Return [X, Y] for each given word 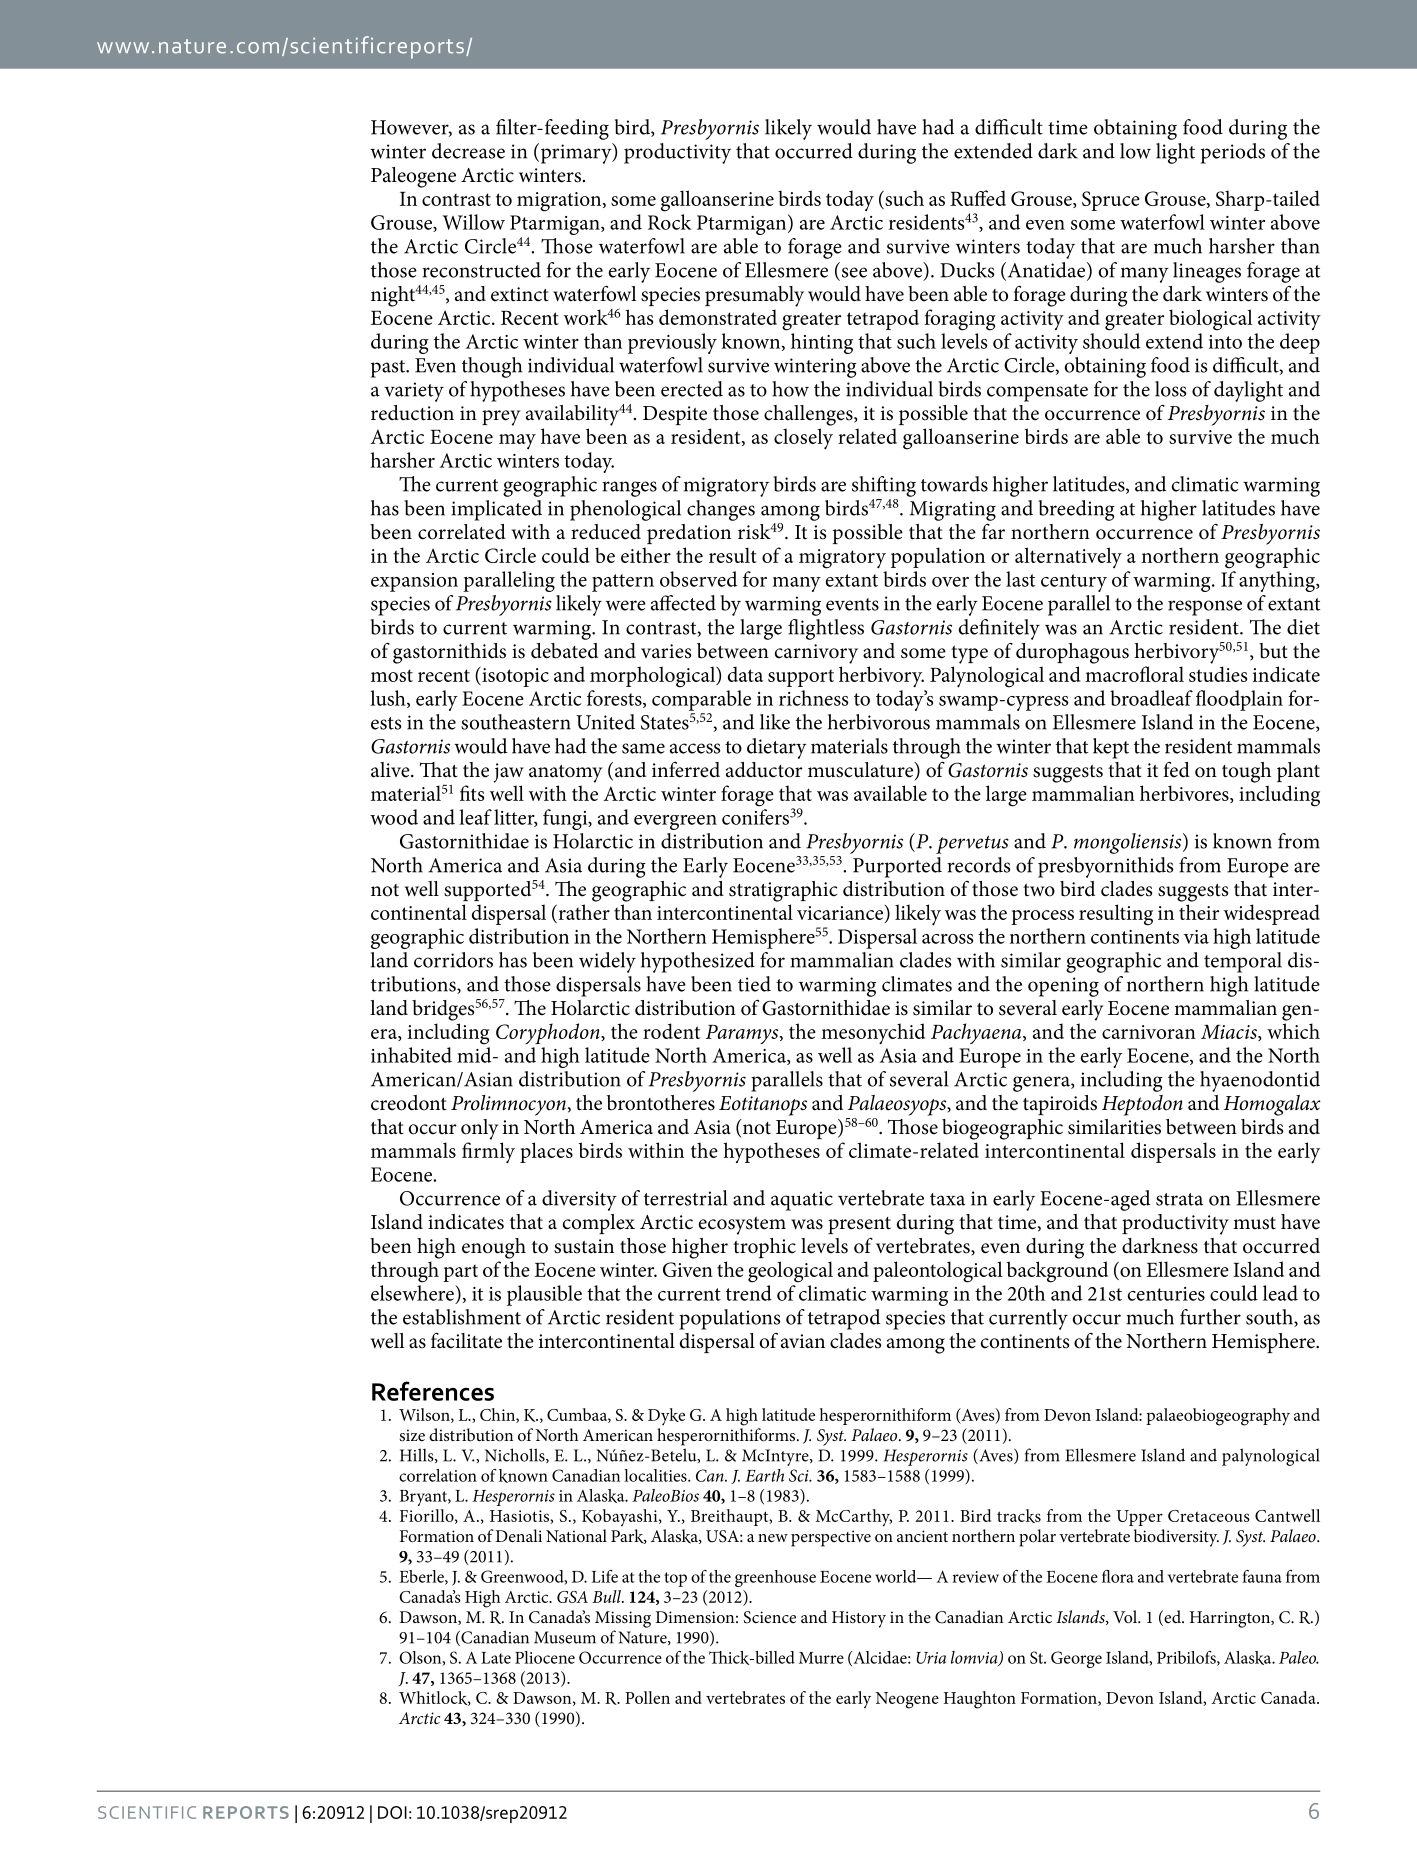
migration [560, 202]
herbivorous [879, 722]
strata [1179, 1199]
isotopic [514, 677]
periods [1233, 153]
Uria [931, 1658]
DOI [392, 1812]
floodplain [1239, 700]
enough [494, 1248]
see [854, 272]
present [859, 1225]
